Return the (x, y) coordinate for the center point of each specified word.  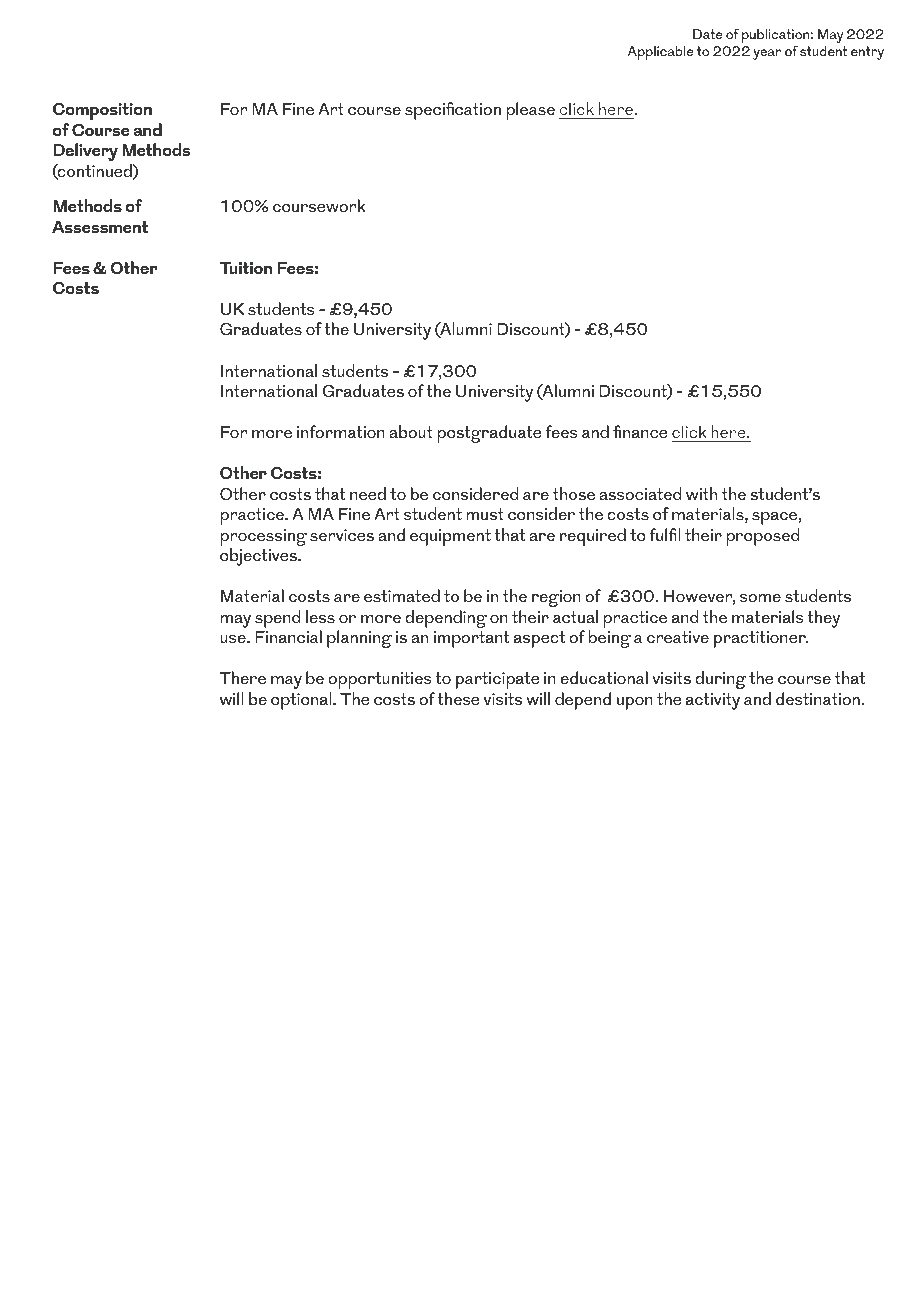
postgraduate (489, 434)
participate (498, 680)
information (341, 431)
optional (302, 701)
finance (640, 431)
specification (453, 111)
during (720, 680)
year (767, 54)
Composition (102, 111)
